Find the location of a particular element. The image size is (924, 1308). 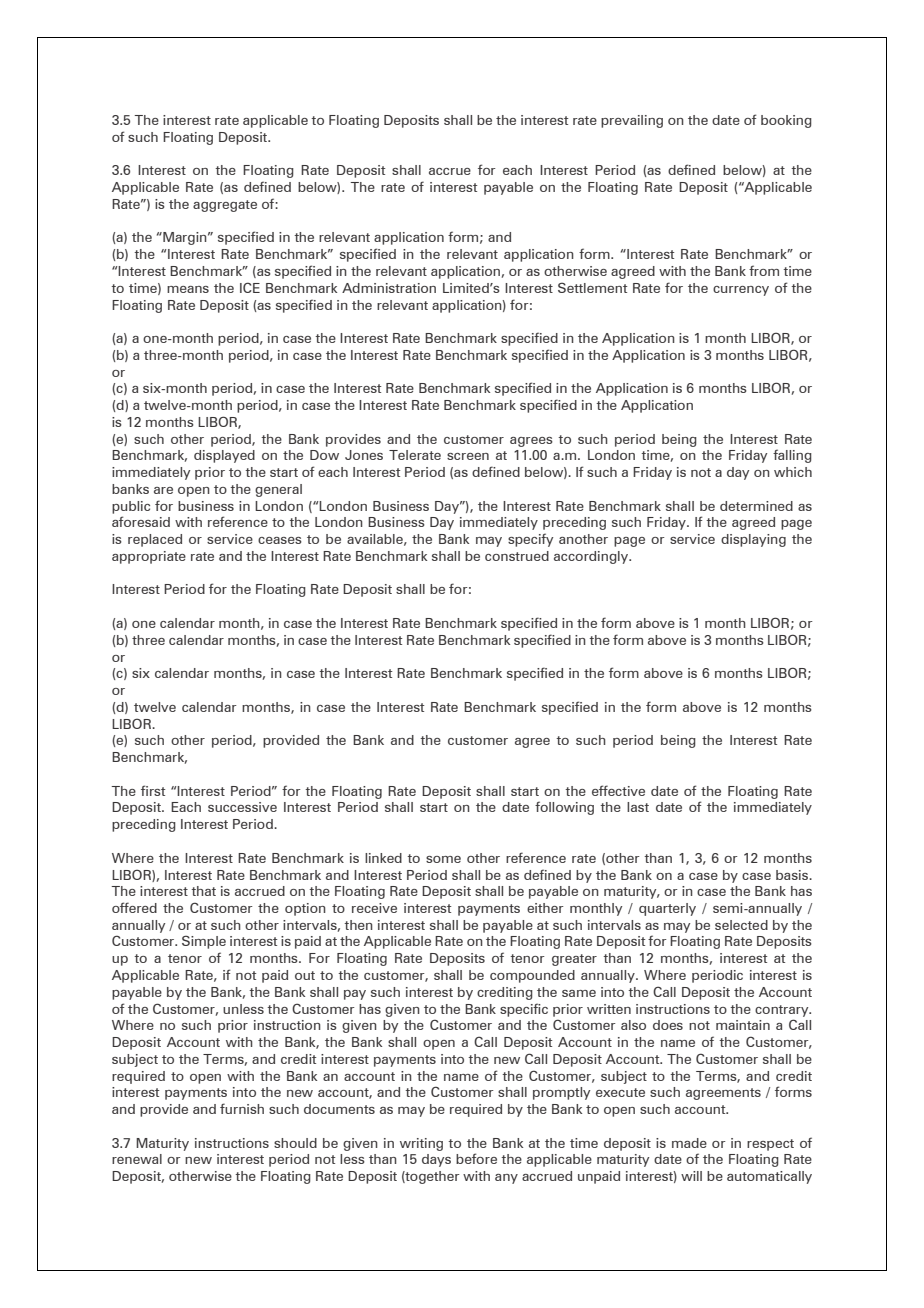

construed is located at coordinates (517, 556).
